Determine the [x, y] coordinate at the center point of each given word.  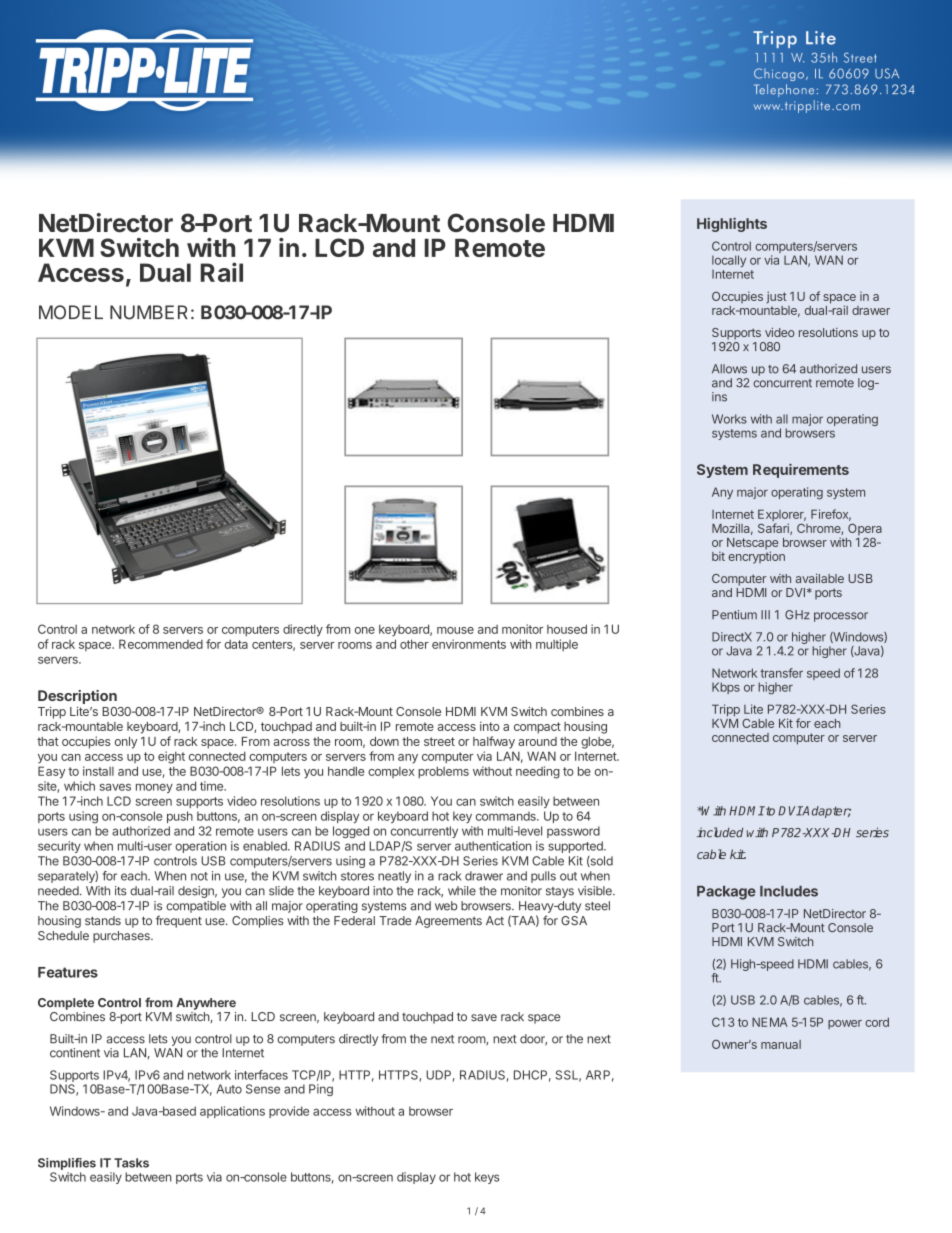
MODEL [71, 312]
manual [781, 1044]
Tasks [131, 1163]
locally [729, 262]
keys [487, 1178]
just [777, 297]
